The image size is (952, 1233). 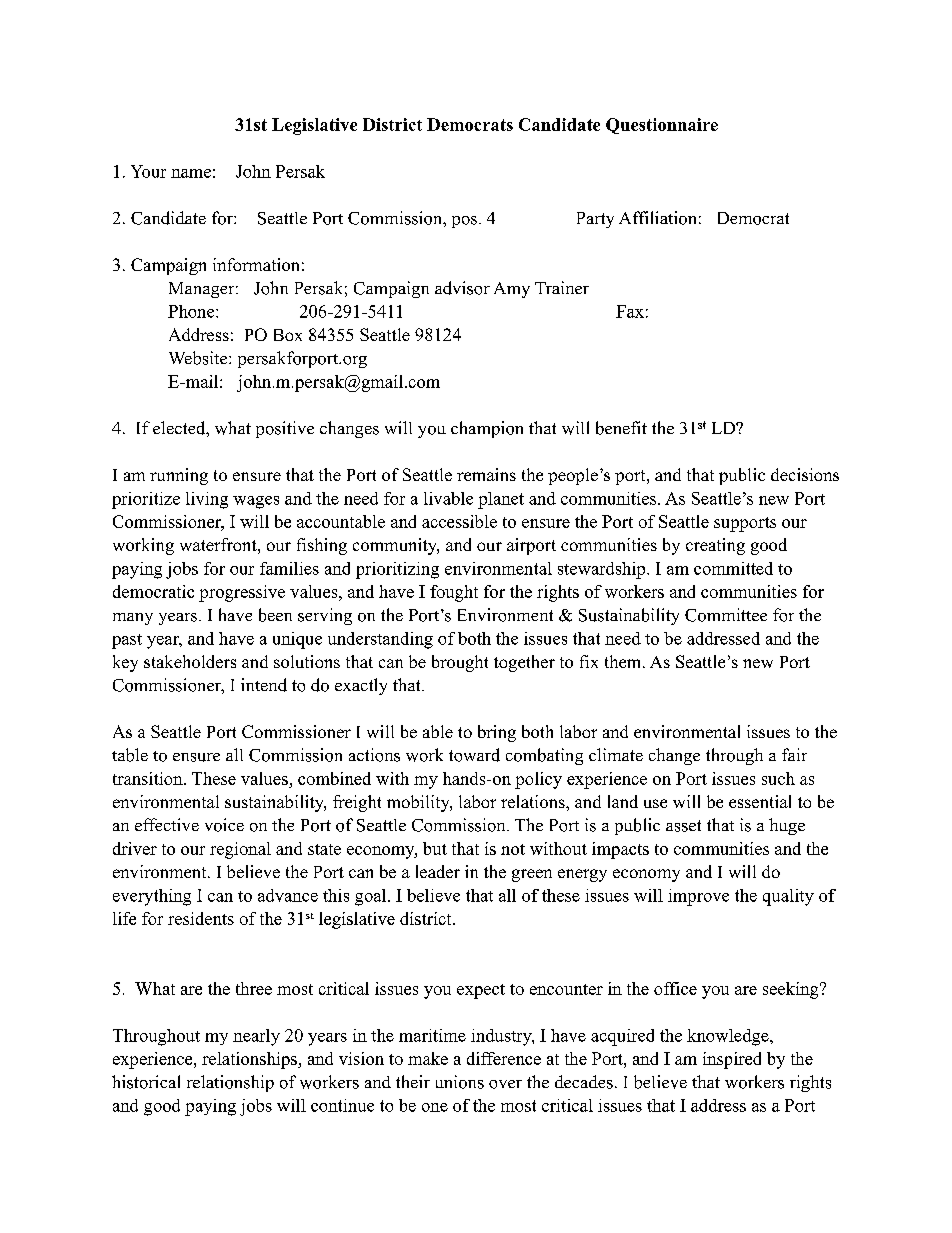 I want to click on Your, so click(x=148, y=171).
